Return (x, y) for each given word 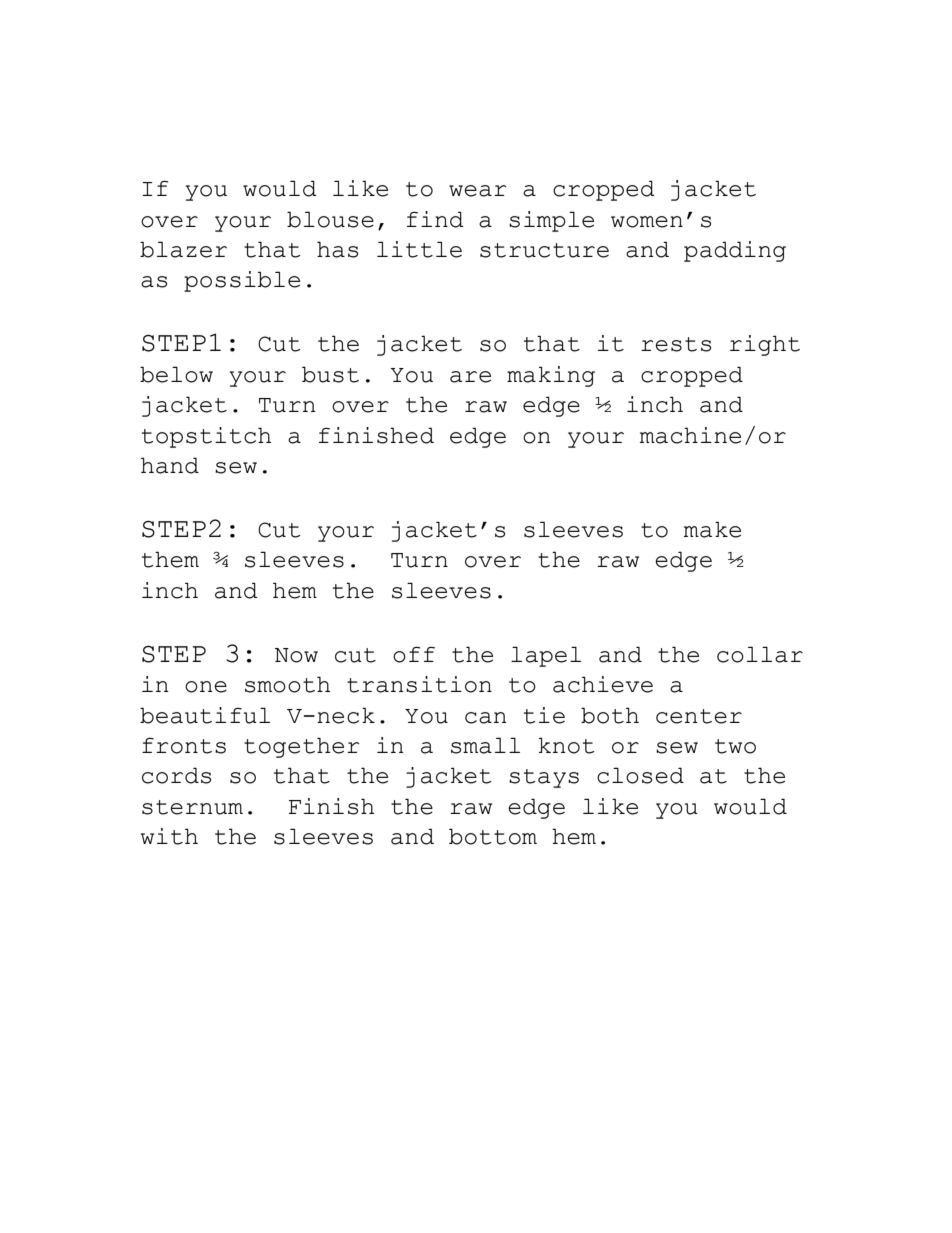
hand (170, 465)
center (699, 716)
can (486, 718)
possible (242, 281)
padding (735, 251)
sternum (192, 807)
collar (760, 654)
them (170, 559)
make (712, 529)
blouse (330, 219)
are (470, 377)
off (414, 655)
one (206, 687)
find (435, 219)
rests (676, 344)
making (551, 376)
